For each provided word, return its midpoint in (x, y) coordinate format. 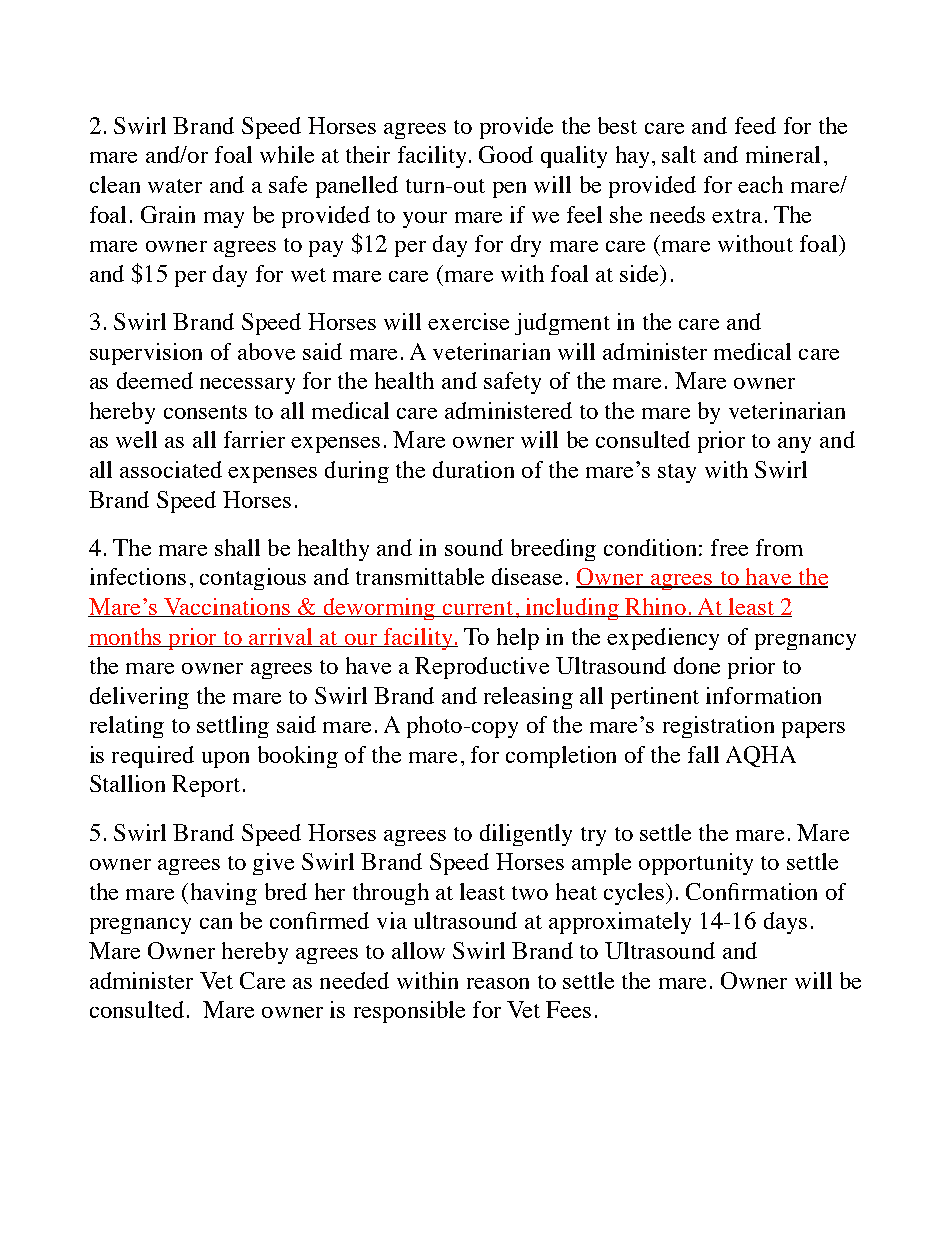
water (175, 186)
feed (755, 125)
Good (506, 154)
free (729, 547)
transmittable (420, 576)
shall (237, 547)
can (216, 923)
